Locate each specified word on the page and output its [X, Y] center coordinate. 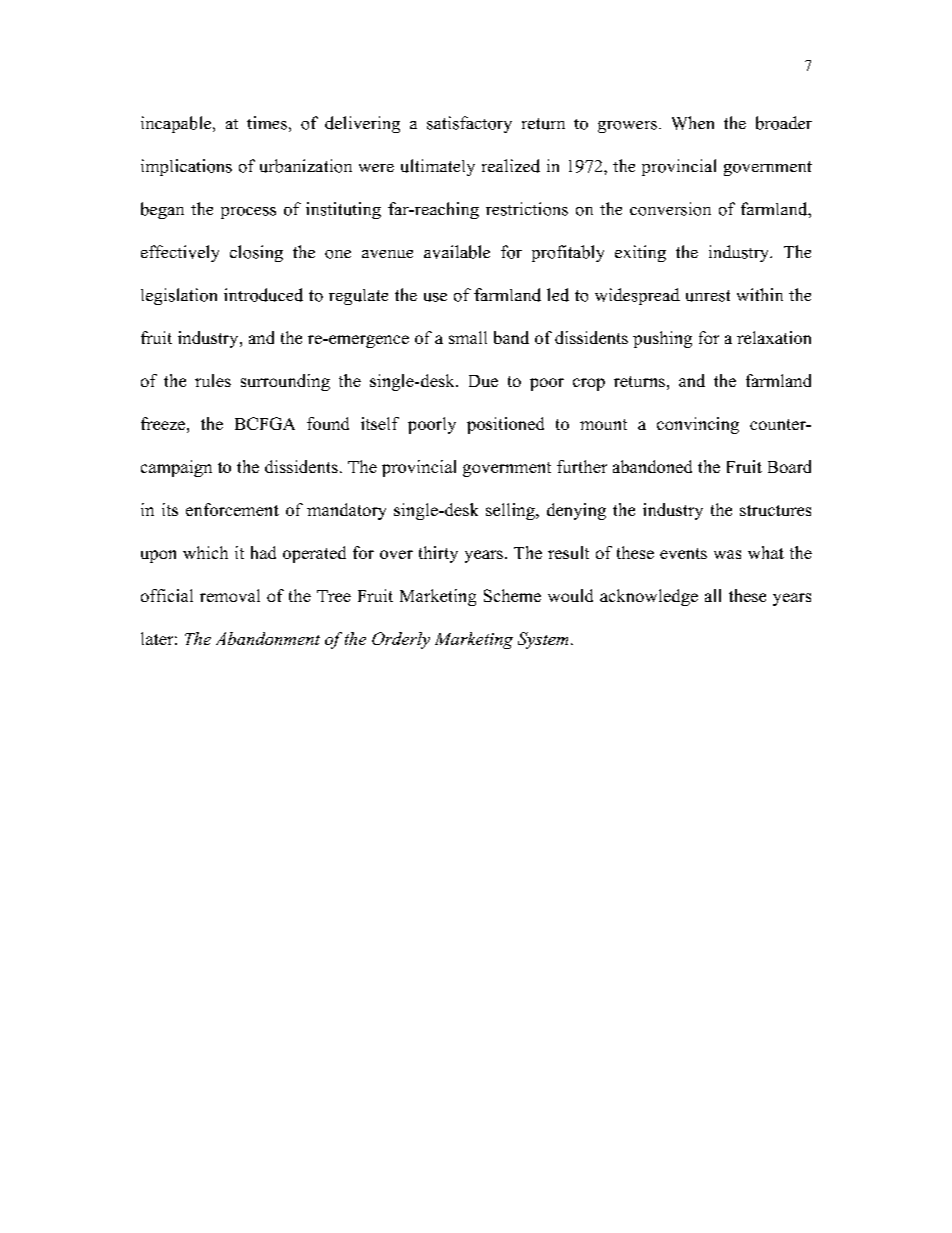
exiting [640, 253]
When [693, 123]
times [267, 123]
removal [230, 595]
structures [775, 510]
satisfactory [469, 124]
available [457, 252]
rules [213, 380]
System [543, 640]
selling [511, 511]
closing [256, 253]
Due [483, 381]
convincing [698, 425]
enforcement [232, 509]
